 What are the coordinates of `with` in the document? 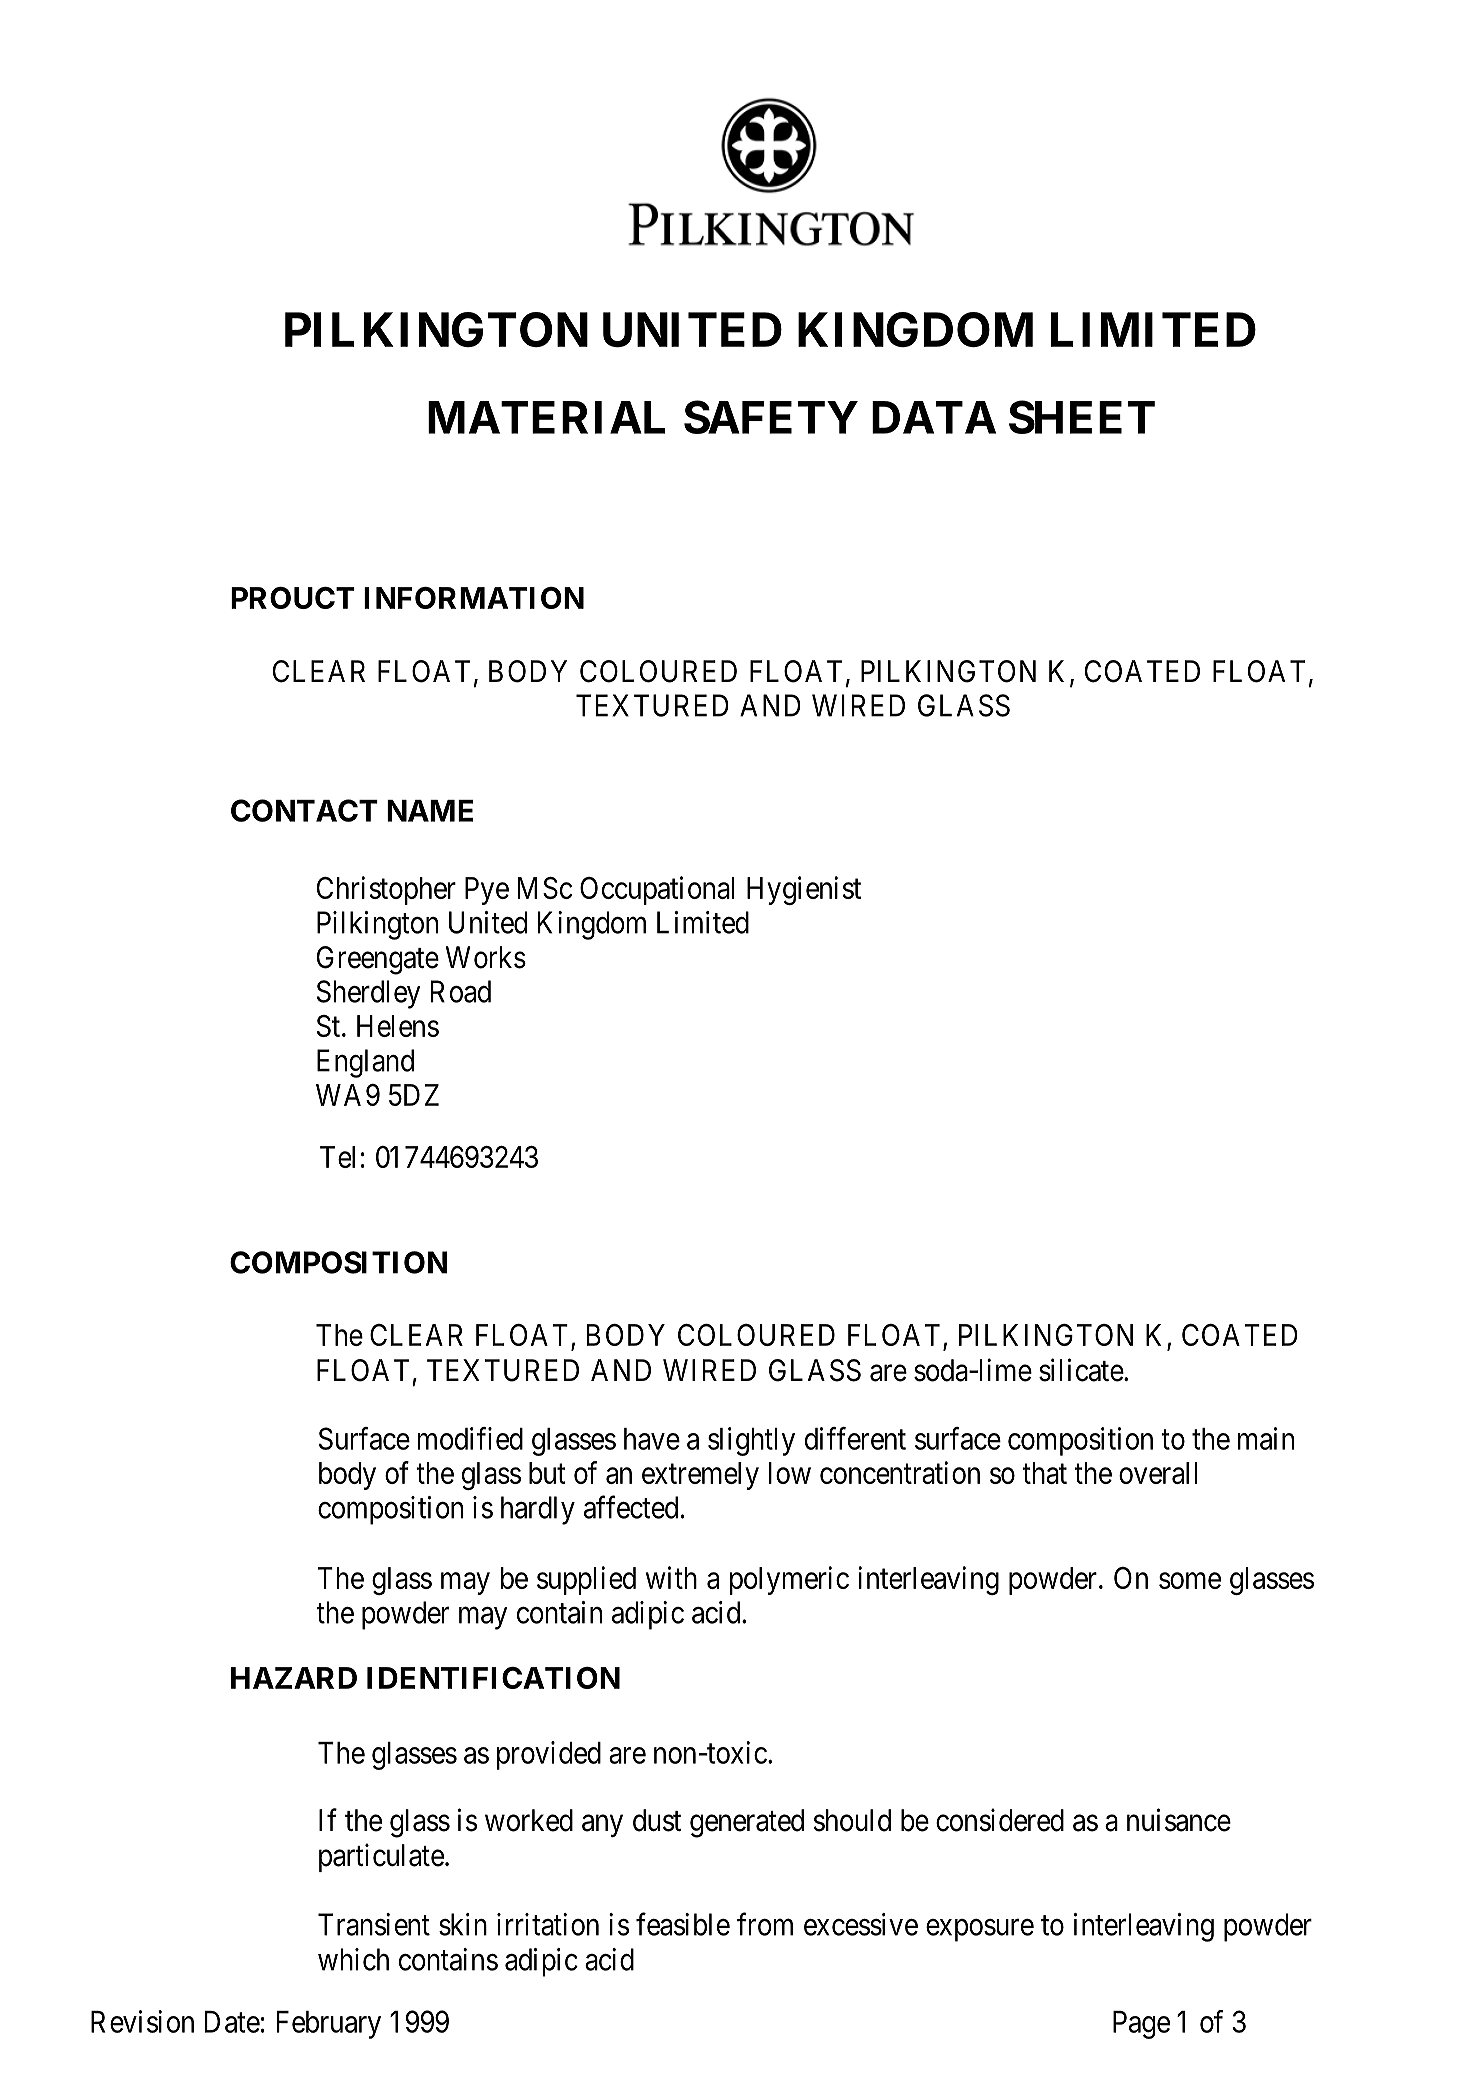 It's located at (671, 1577).
